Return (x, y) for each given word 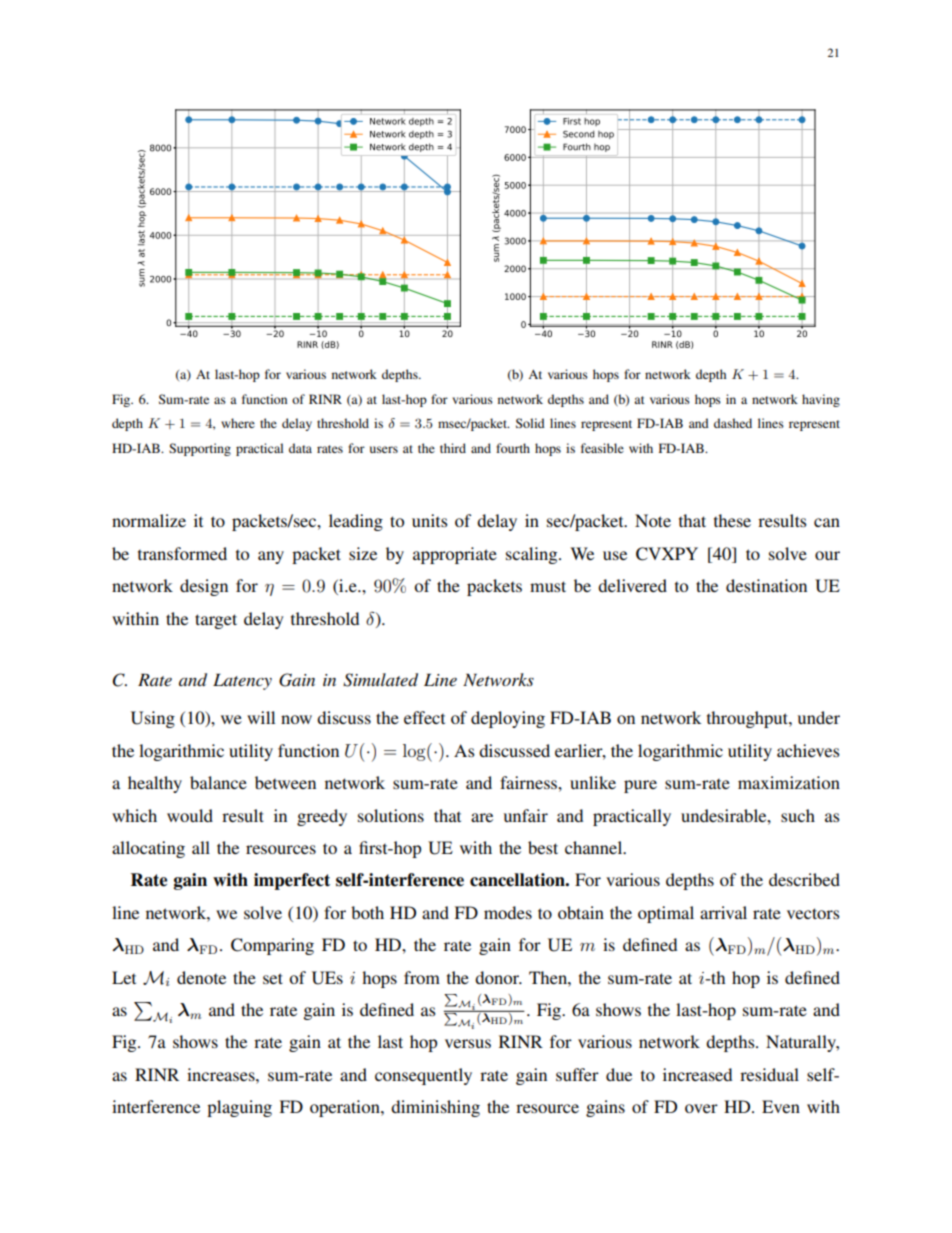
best (543, 847)
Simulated (380, 680)
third (453, 448)
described (804, 879)
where (238, 423)
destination (766, 585)
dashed (733, 423)
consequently (423, 1076)
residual (769, 1074)
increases (222, 1074)
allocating (148, 849)
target (216, 621)
